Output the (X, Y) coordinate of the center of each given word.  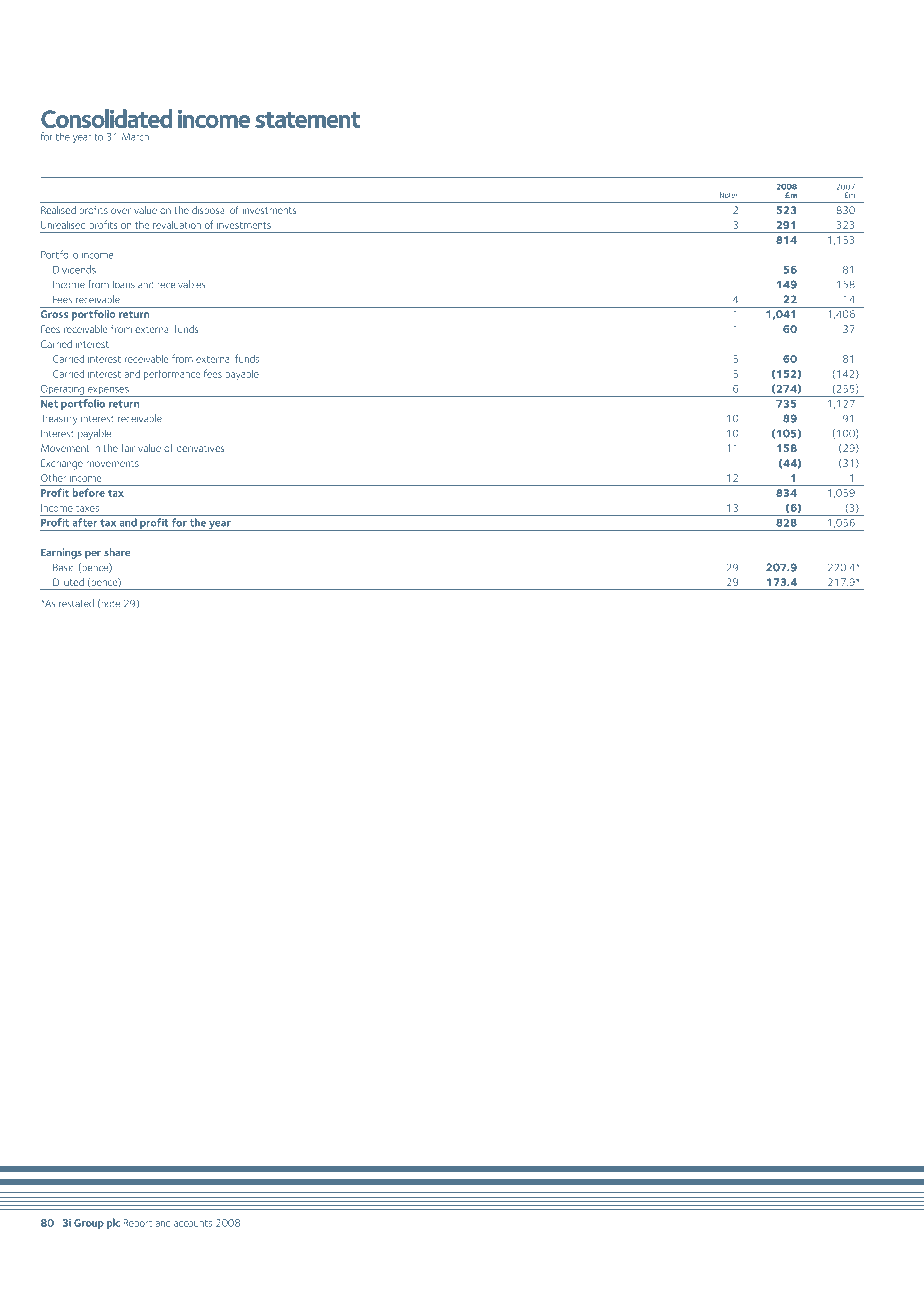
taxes (87, 509)
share (117, 552)
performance (172, 374)
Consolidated (106, 118)
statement (307, 120)
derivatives (201, 448)
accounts (193, 1223)
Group (89, 1224)
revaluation (177, 225)
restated (76, 603)
